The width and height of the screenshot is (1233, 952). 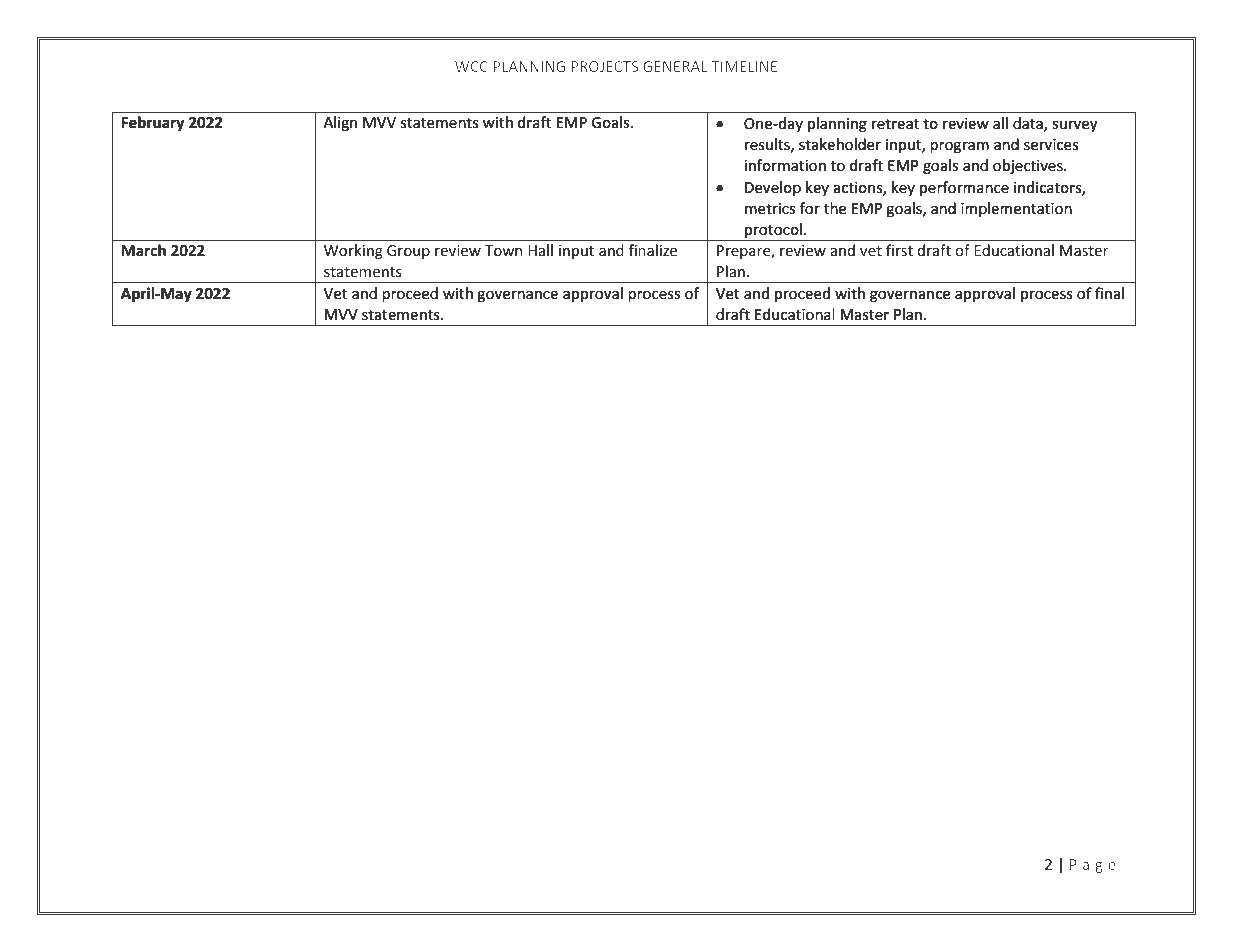 What do you see at coordinates (899, 250) in the screenshot?
I see `first` at bounding box center [899, 250].
